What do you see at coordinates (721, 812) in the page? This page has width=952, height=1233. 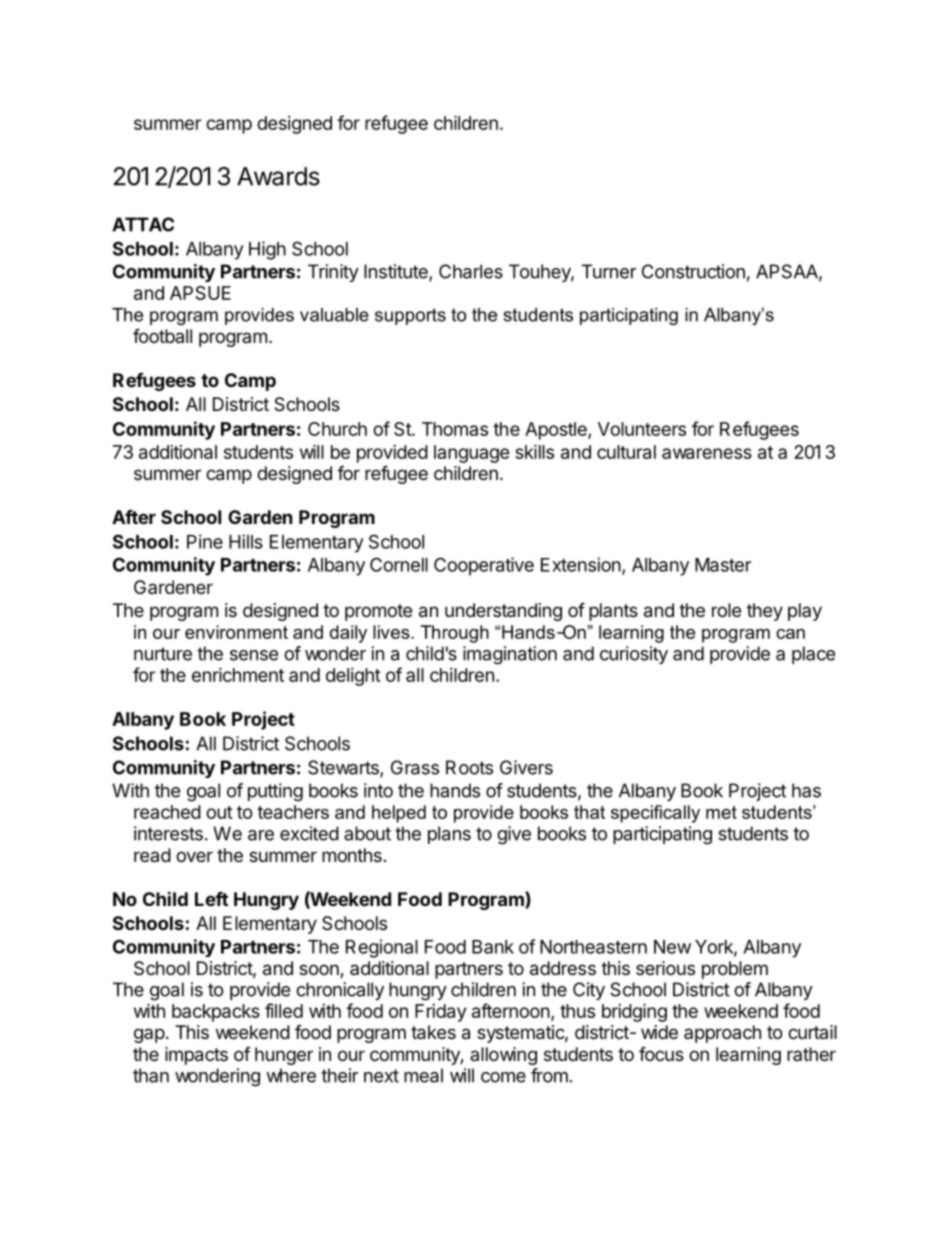 I see `met` at bounding box center [721, 812].
